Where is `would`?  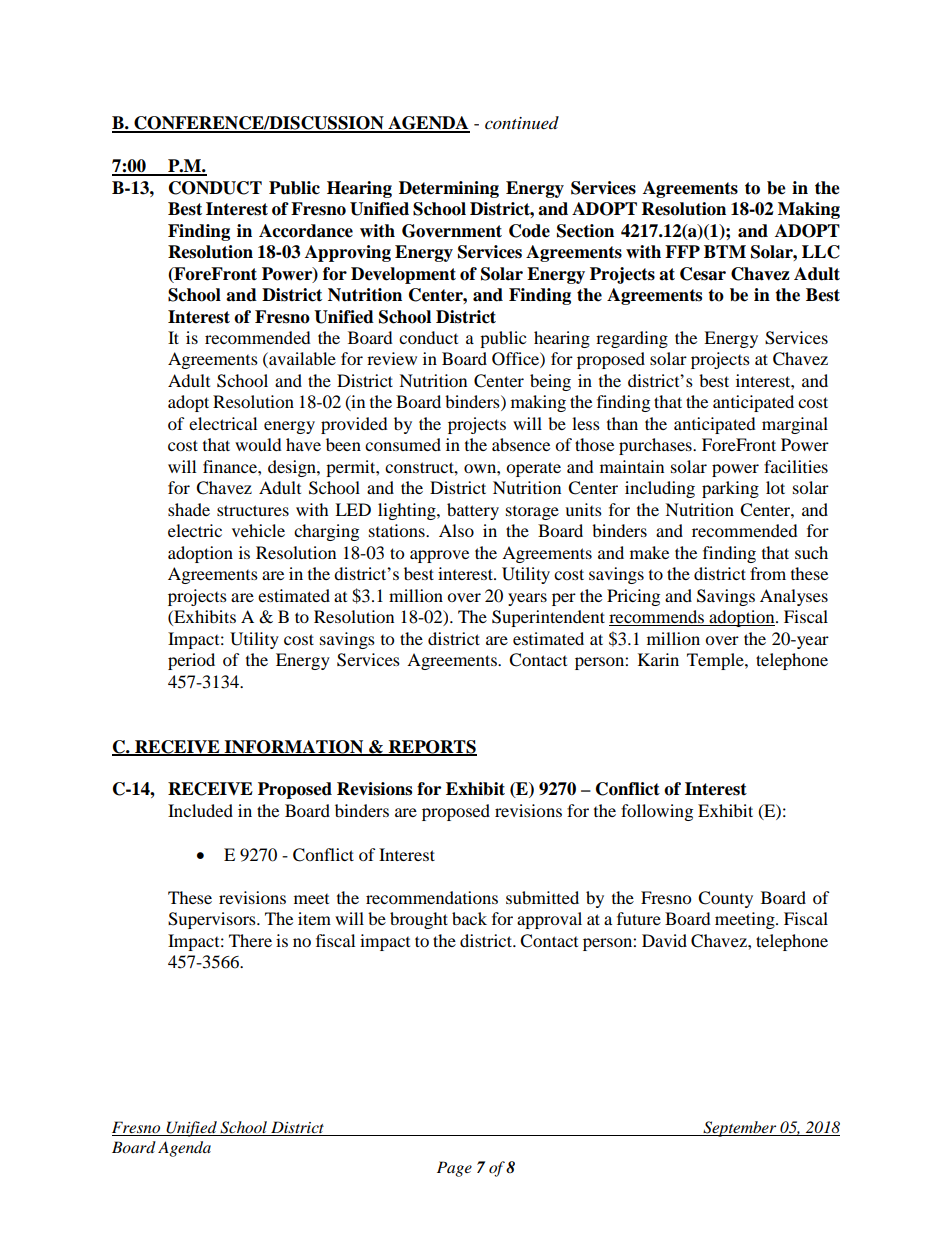
would is located at coordinates (258, 444).
